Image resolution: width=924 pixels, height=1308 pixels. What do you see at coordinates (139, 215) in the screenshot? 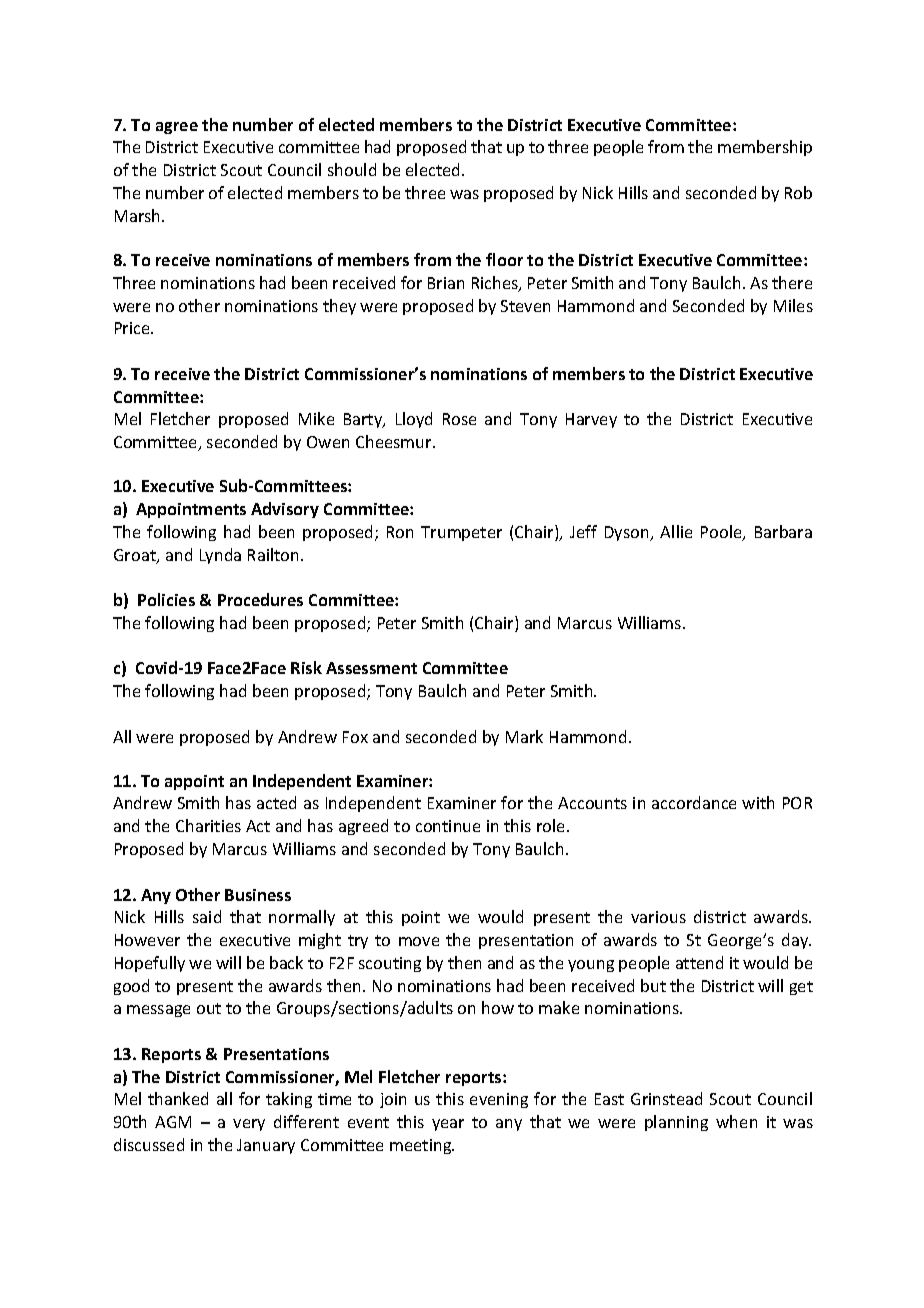
I see `Marsh` at bounding box center [139, 215].
